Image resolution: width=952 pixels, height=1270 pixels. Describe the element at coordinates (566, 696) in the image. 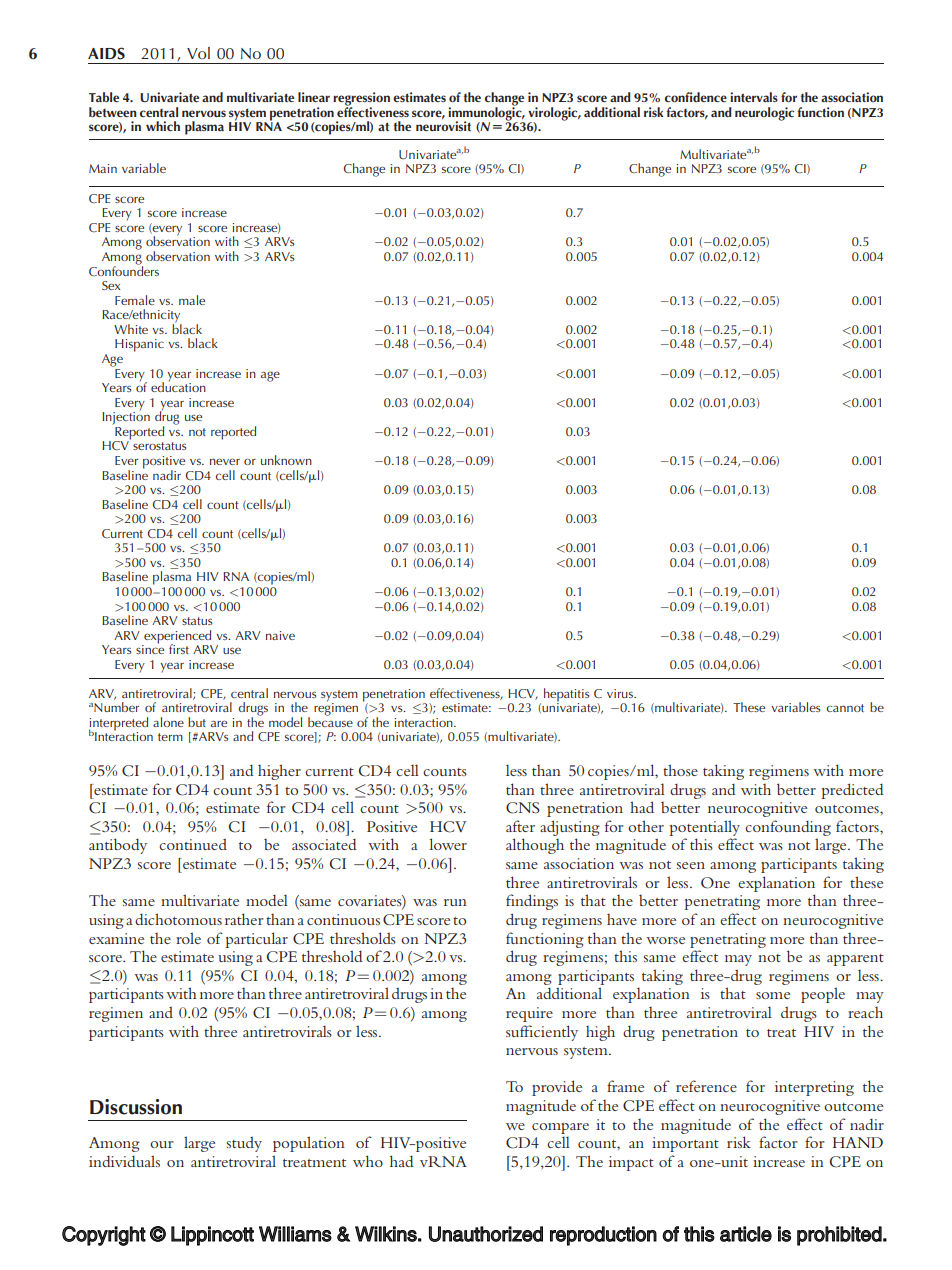

I see `hepatitis` at that location.
